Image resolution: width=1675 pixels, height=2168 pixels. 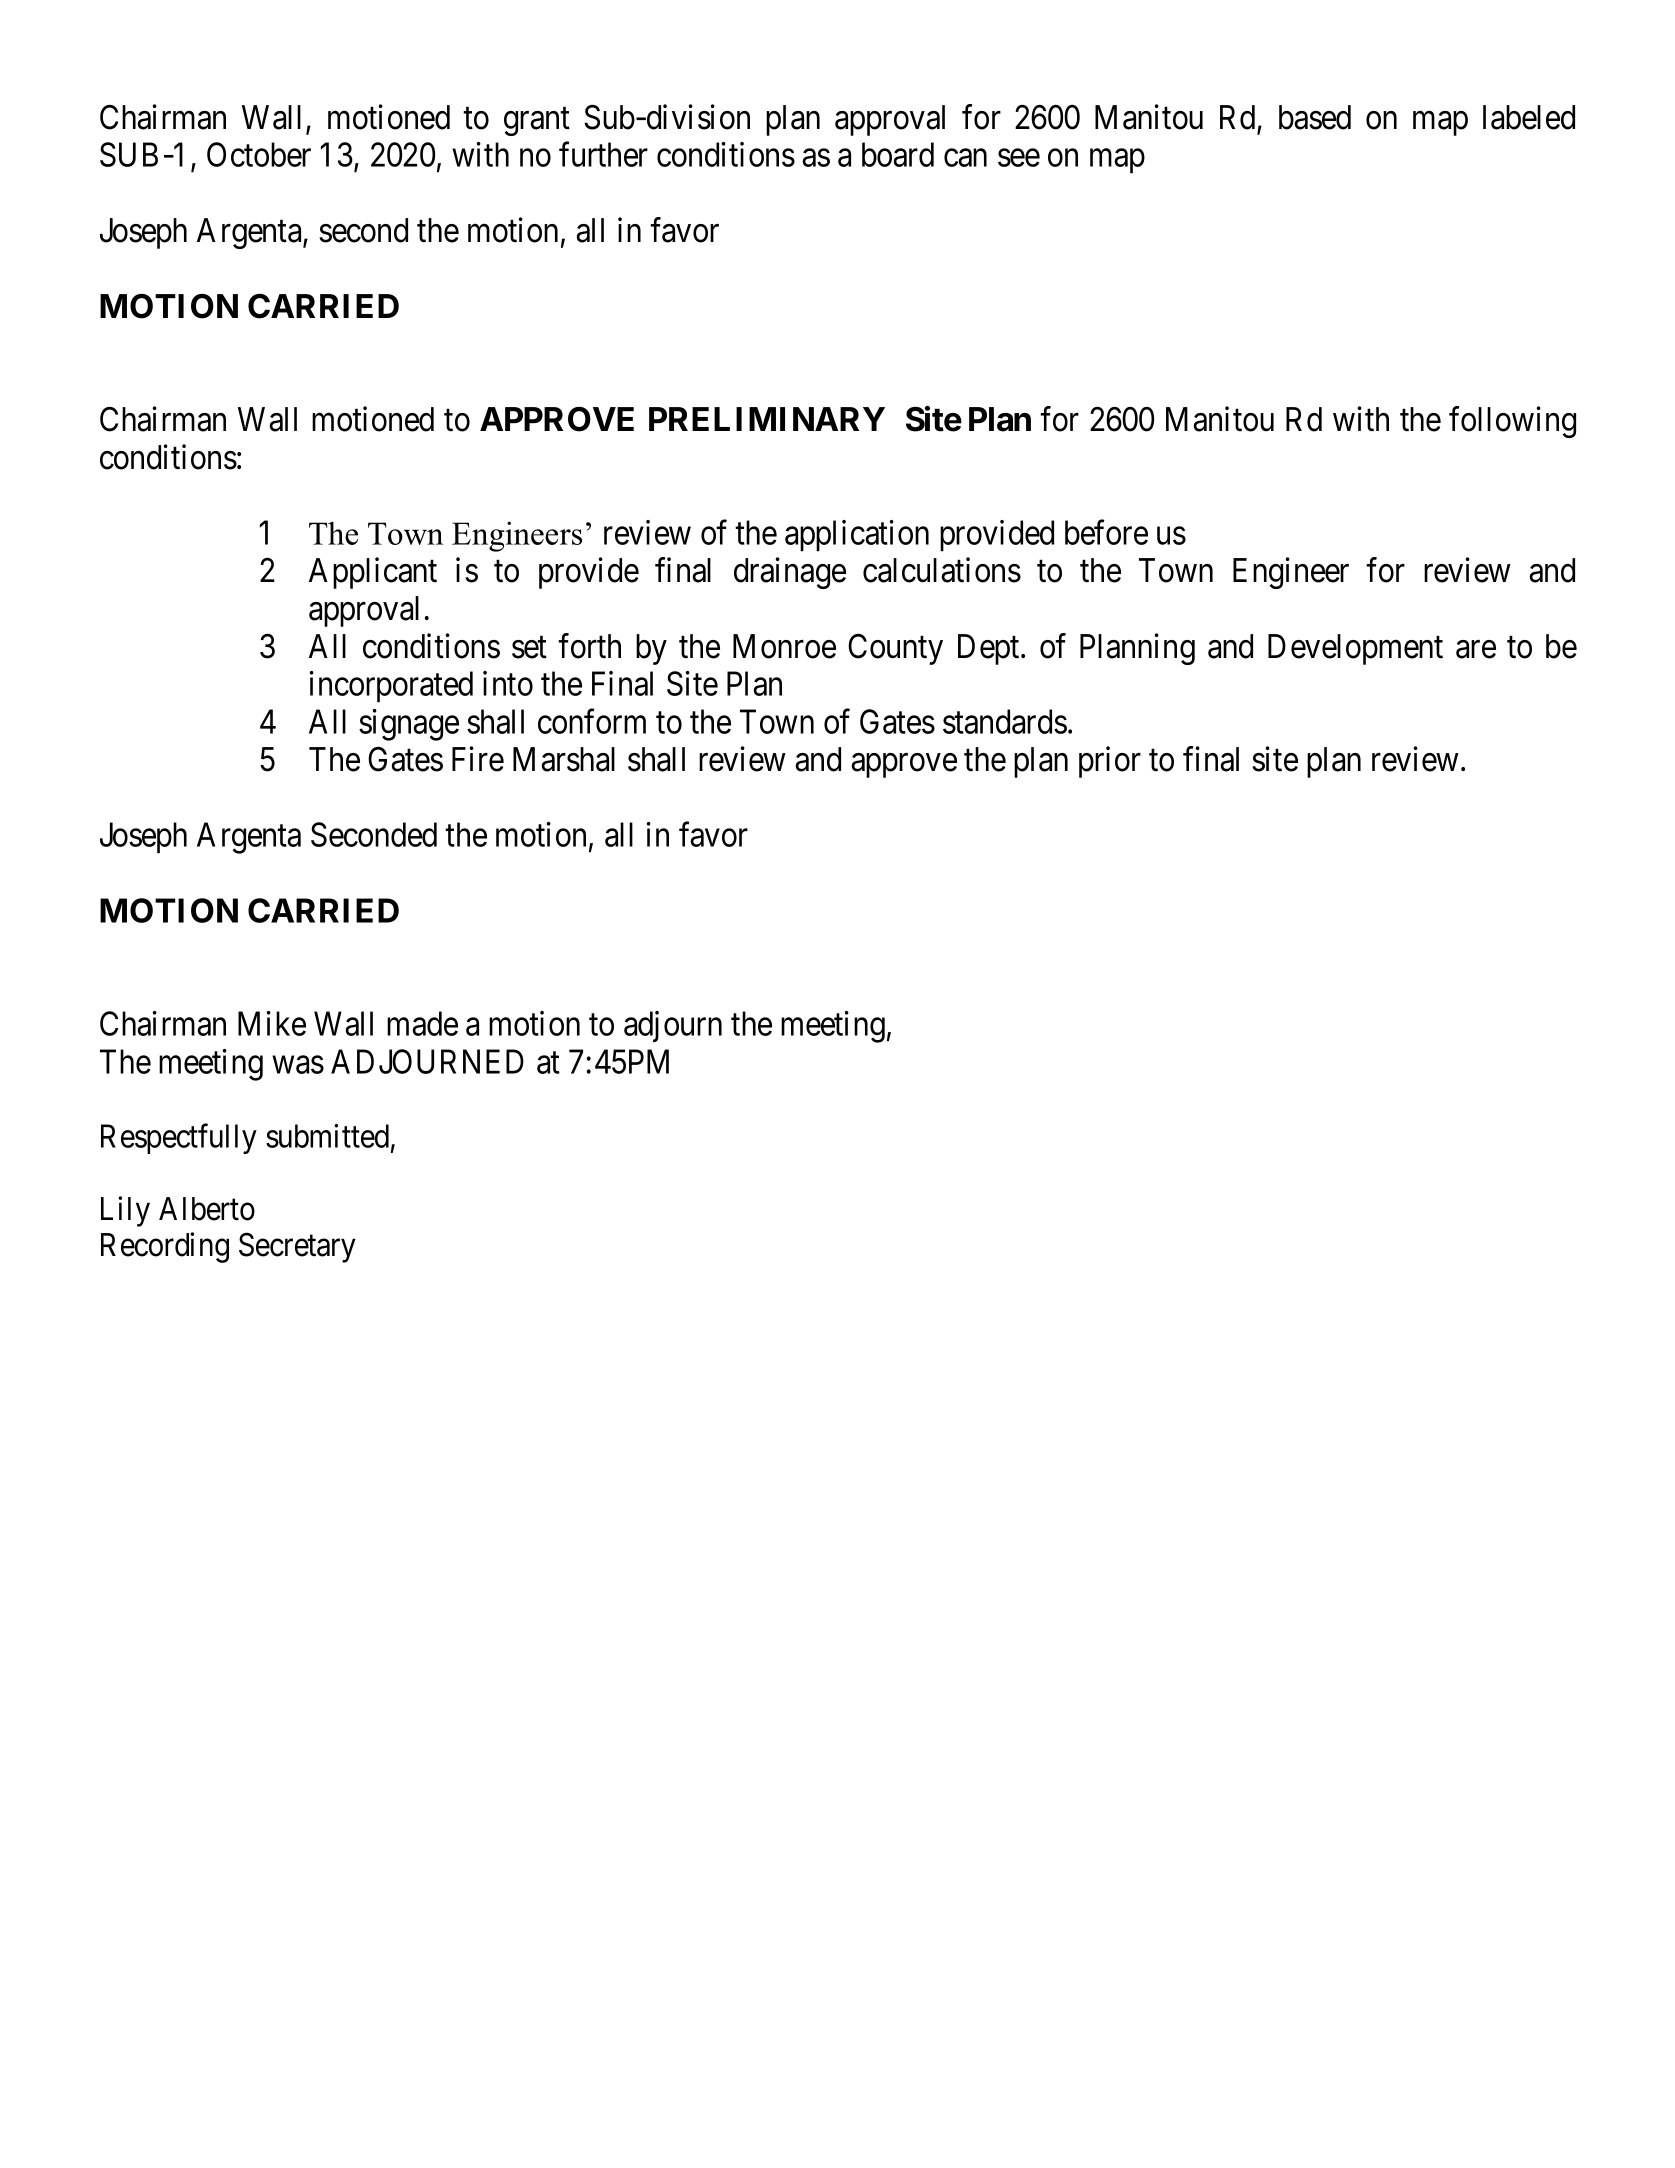 What do you see at coordinates (297, 1248) in the screenshot?
I see `Secretary` at bounding box center [297, 1248].
